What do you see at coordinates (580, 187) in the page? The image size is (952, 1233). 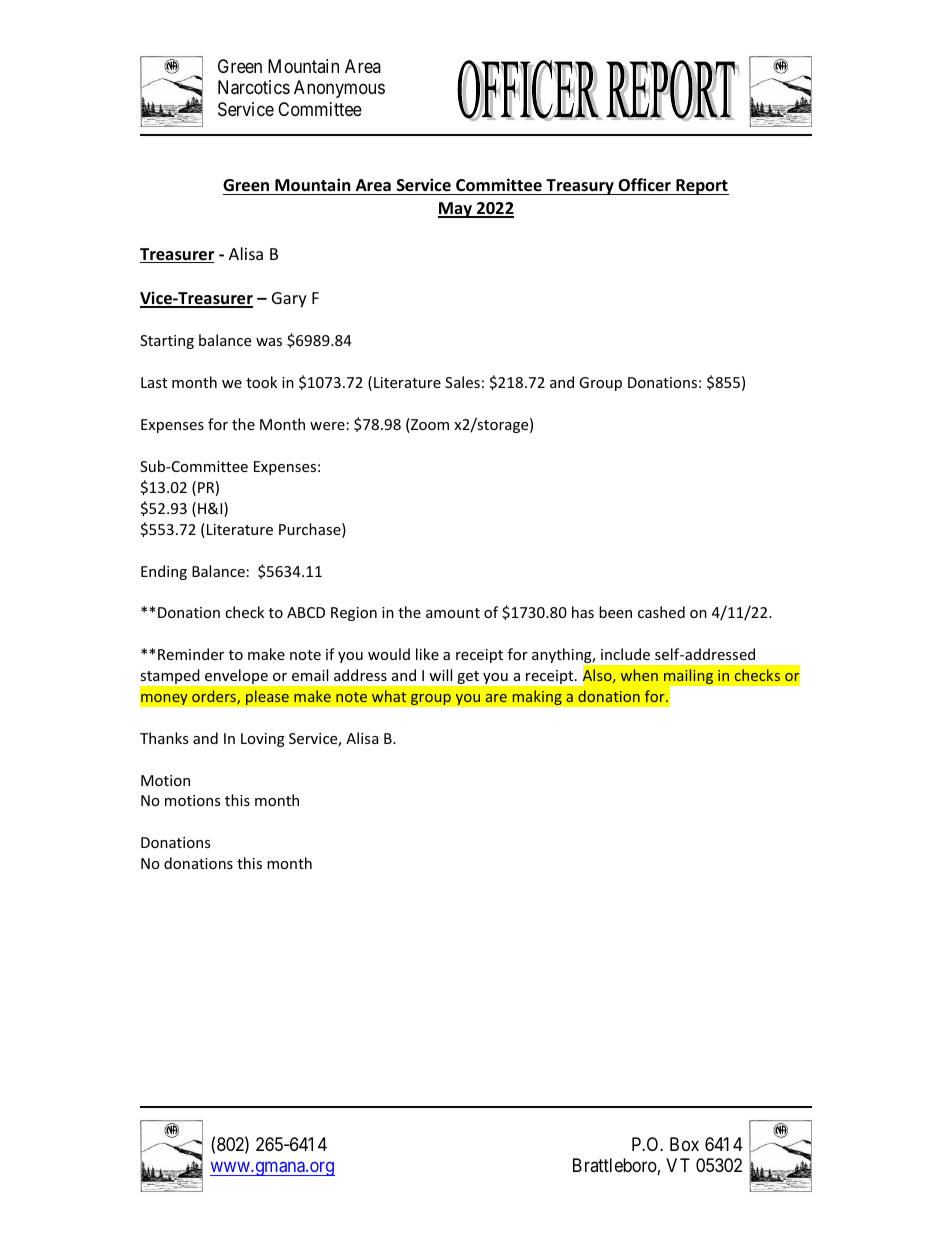 I see `Treasury` at bounding box center [580, 187].
